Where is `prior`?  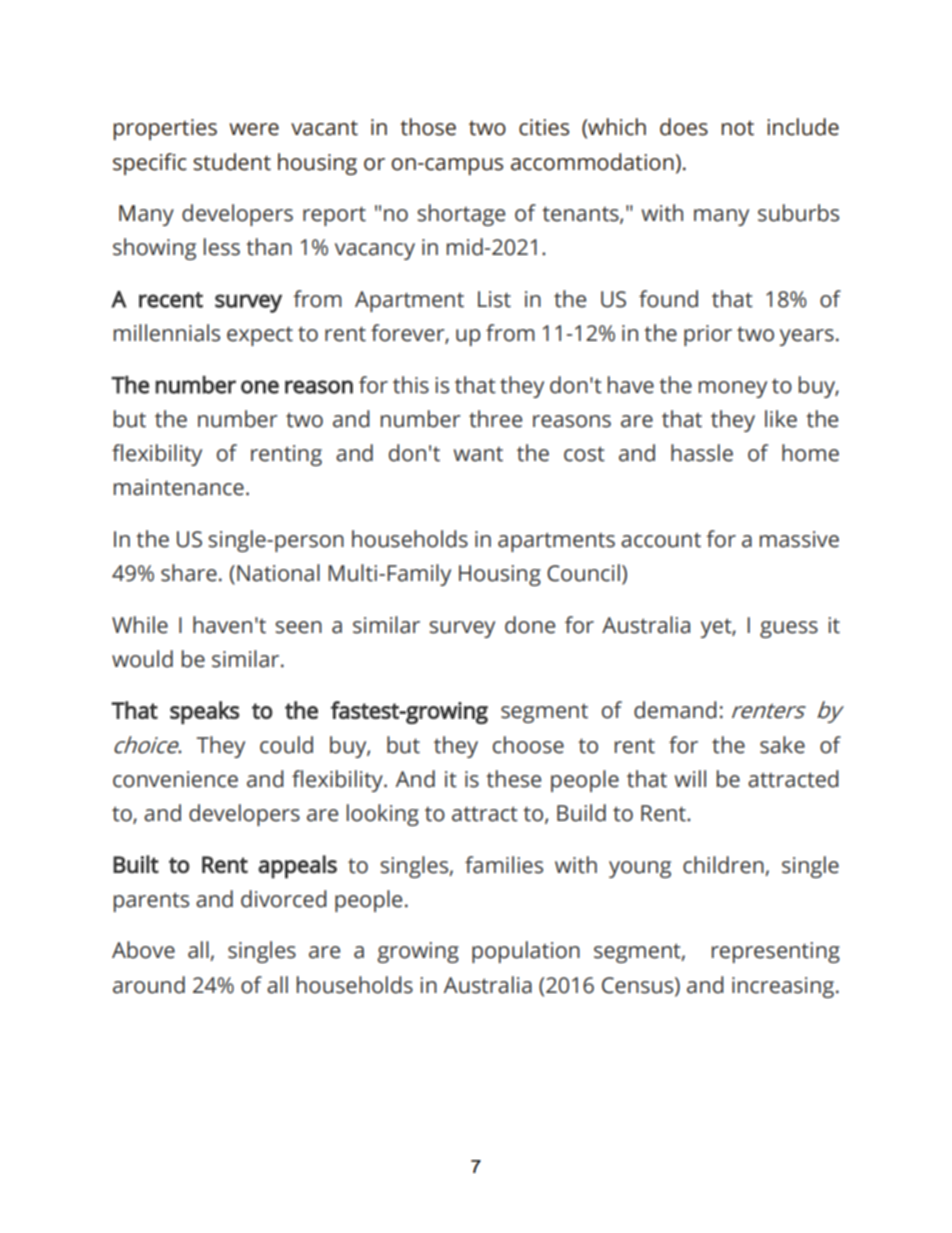 prior is located at coordinates (708, 335).
